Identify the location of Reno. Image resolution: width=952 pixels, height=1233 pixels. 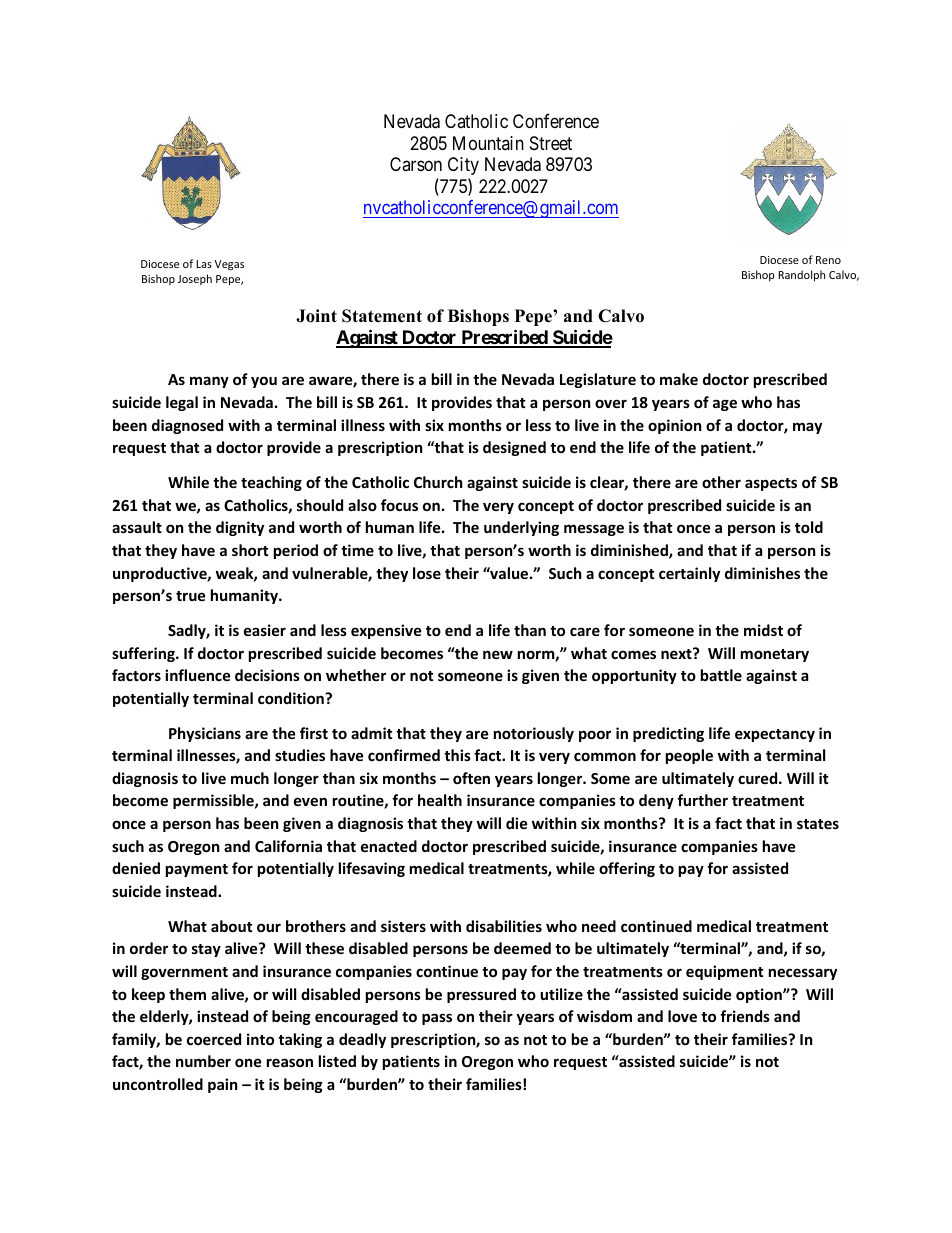
(828, 260).
